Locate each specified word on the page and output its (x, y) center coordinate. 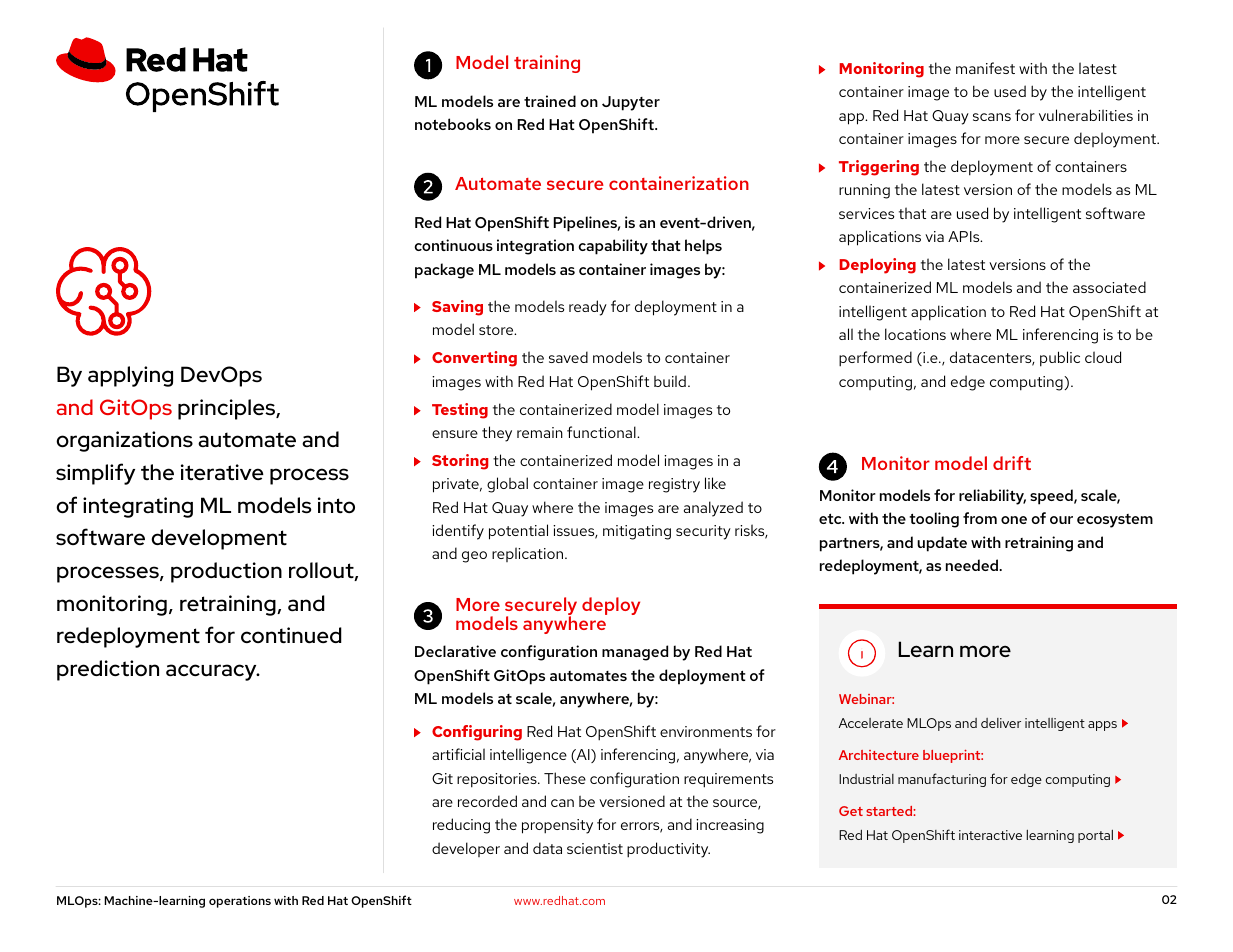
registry (674, 485)
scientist (595, 848)
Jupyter (631, 103)
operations (240, 902)
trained (550, 101)
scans (992, 117)
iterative (222, 472)
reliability (992, 497)
